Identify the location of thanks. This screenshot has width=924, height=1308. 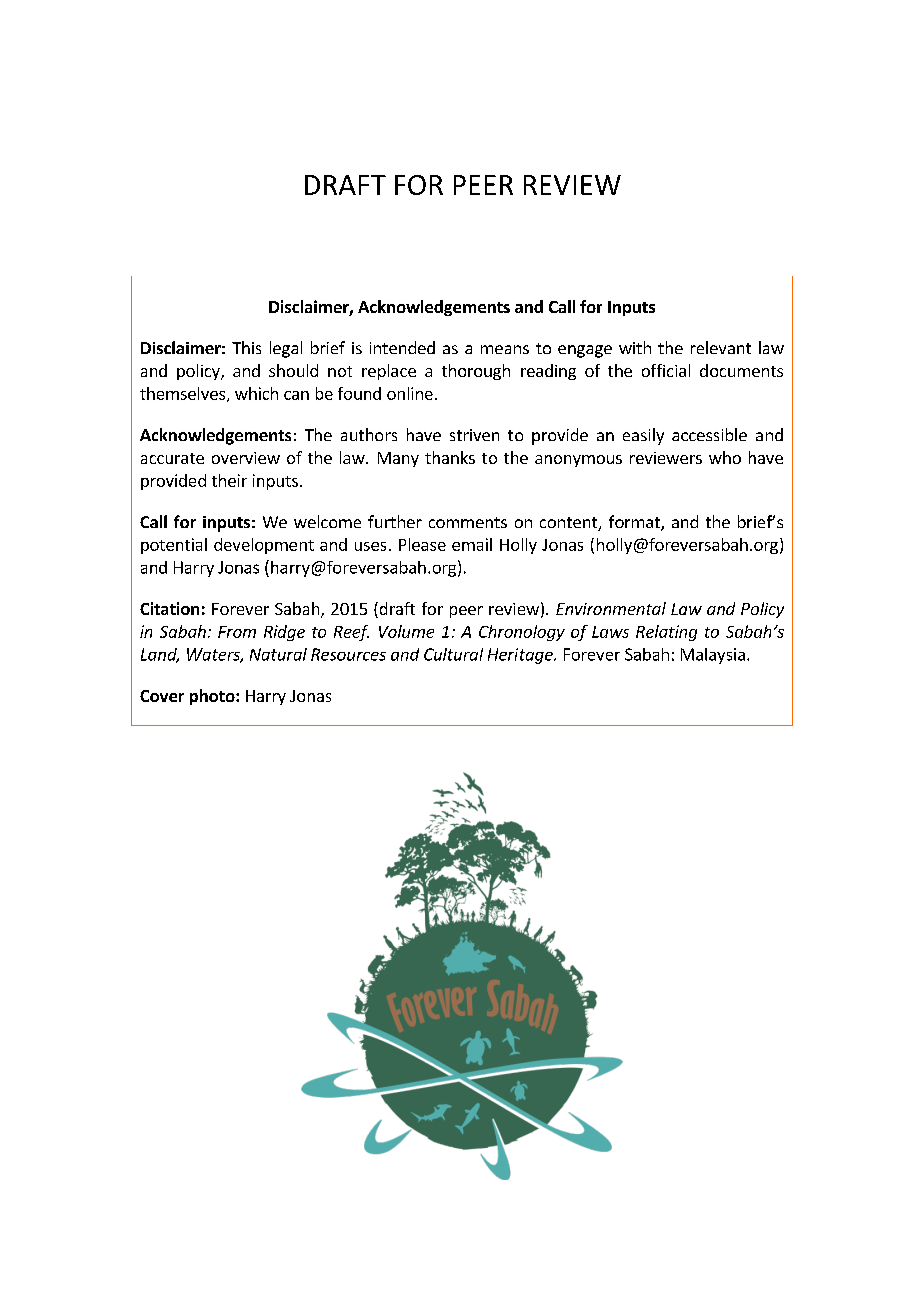
(450, 457).
